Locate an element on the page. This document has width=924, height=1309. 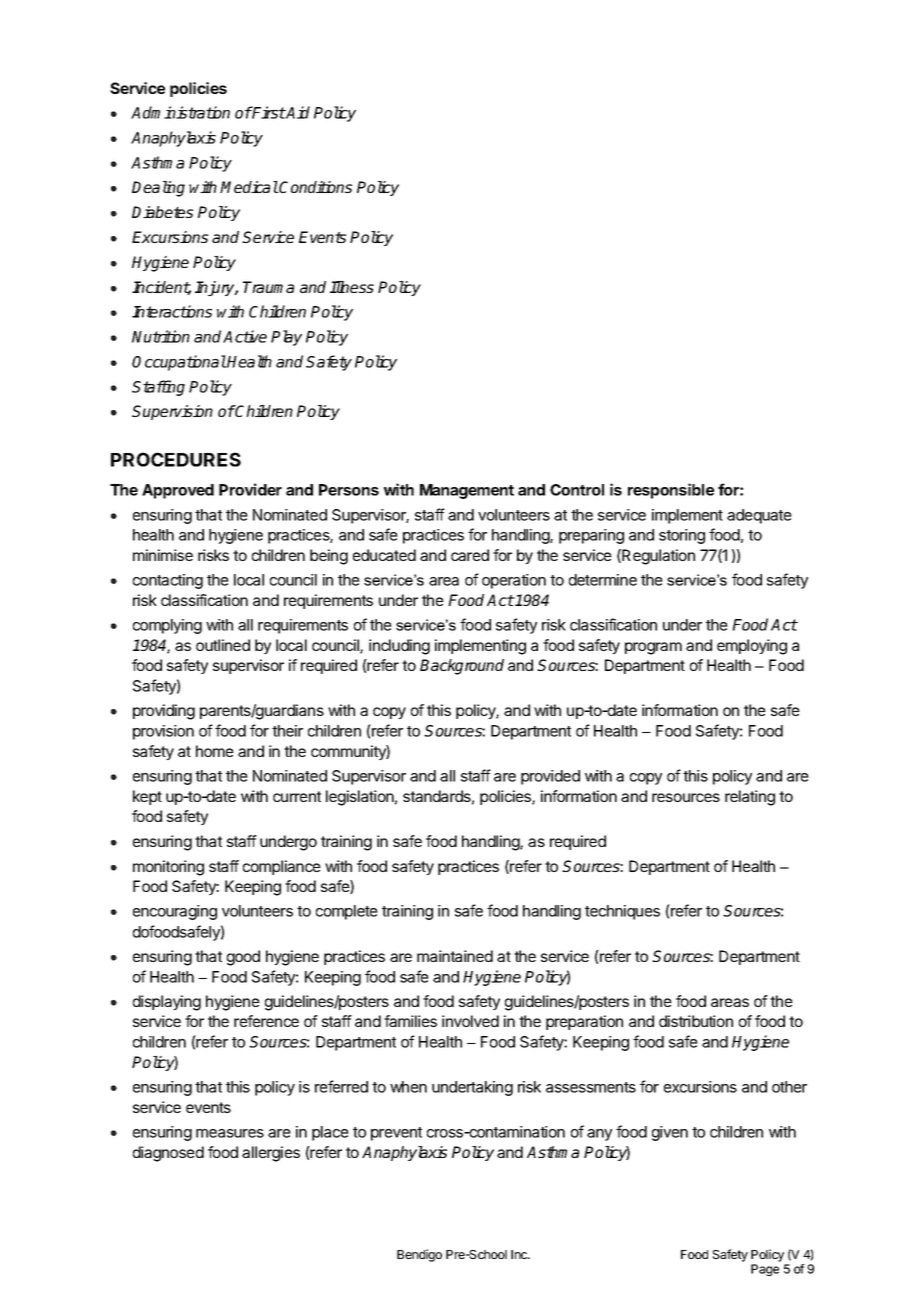
responsible is located at coordinates (671, 491).
